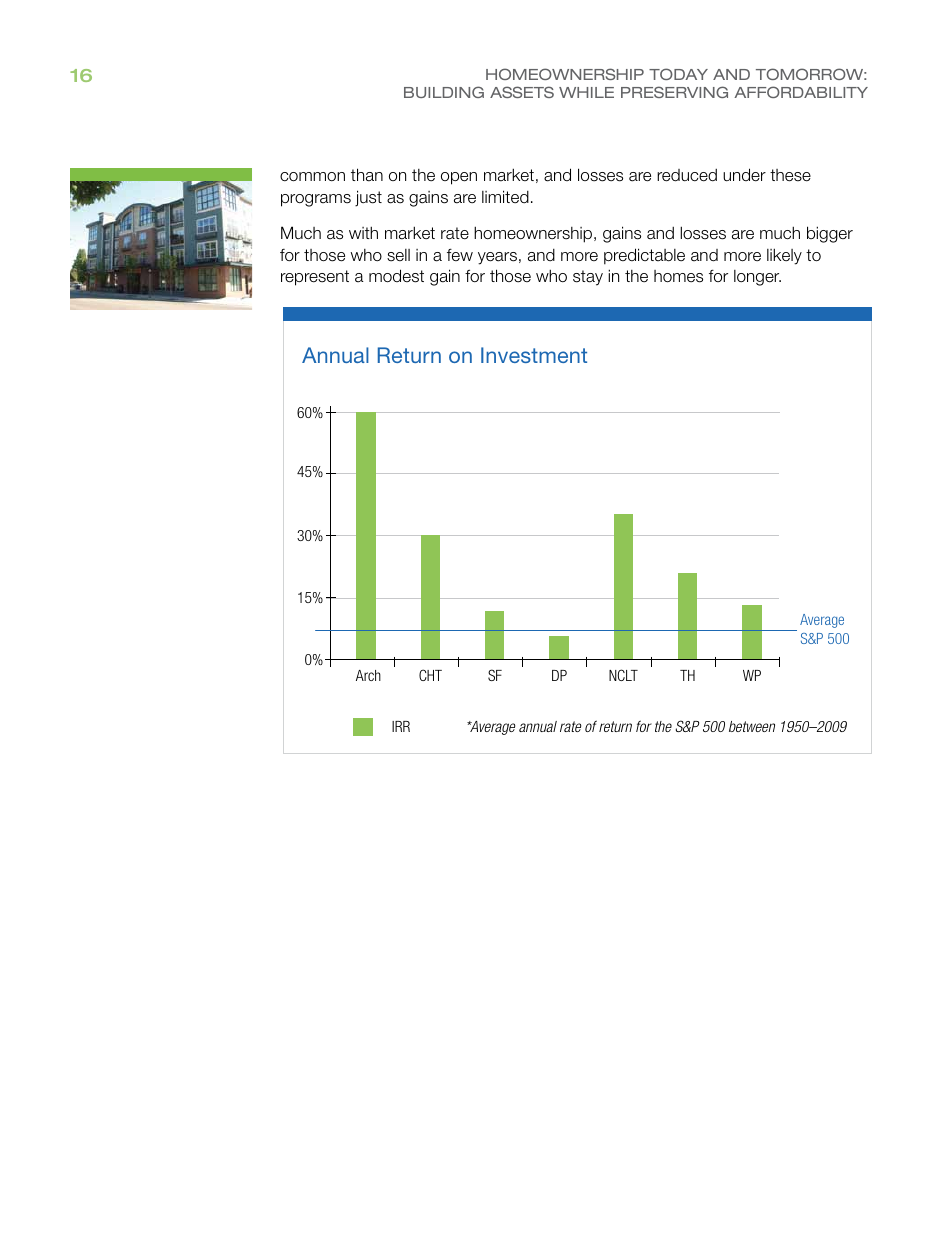 The width and height of the screenshot is (952, 1233). What do you see at coordinates (801, 92) in the screenshot?
I see `AFFORDABILITY` at bounding box center [801, 92].
